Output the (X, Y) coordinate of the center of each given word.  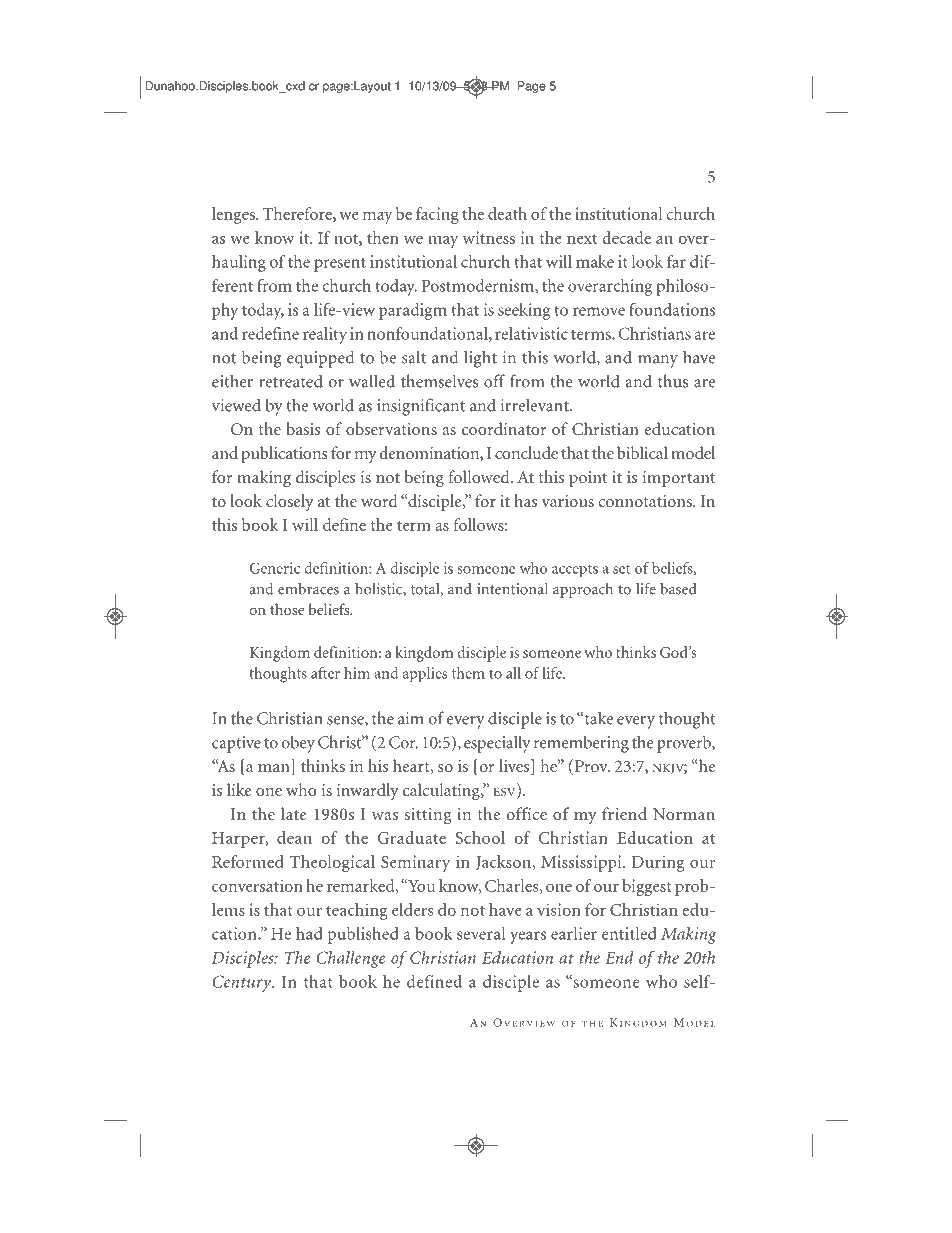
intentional (512, 588)
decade (626, 237)
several (481, 933)
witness (489, 237)
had (309, 933)
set (621, 569)
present (340, 264)
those (287, 609)
